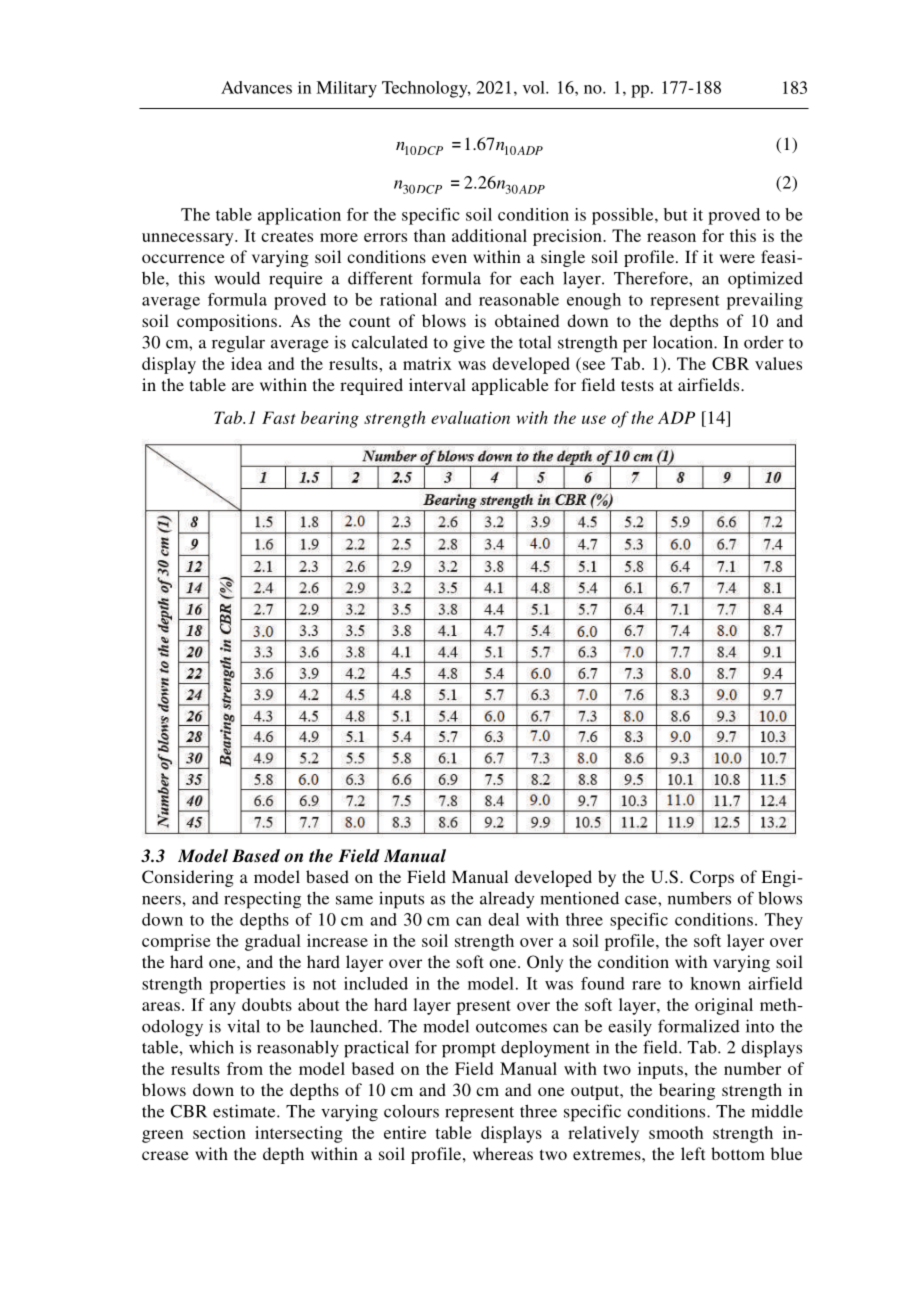  What do you see at coordinates (470, 417) in the screenshot?
I see `evaluation` at bounding box center [470, 417].
